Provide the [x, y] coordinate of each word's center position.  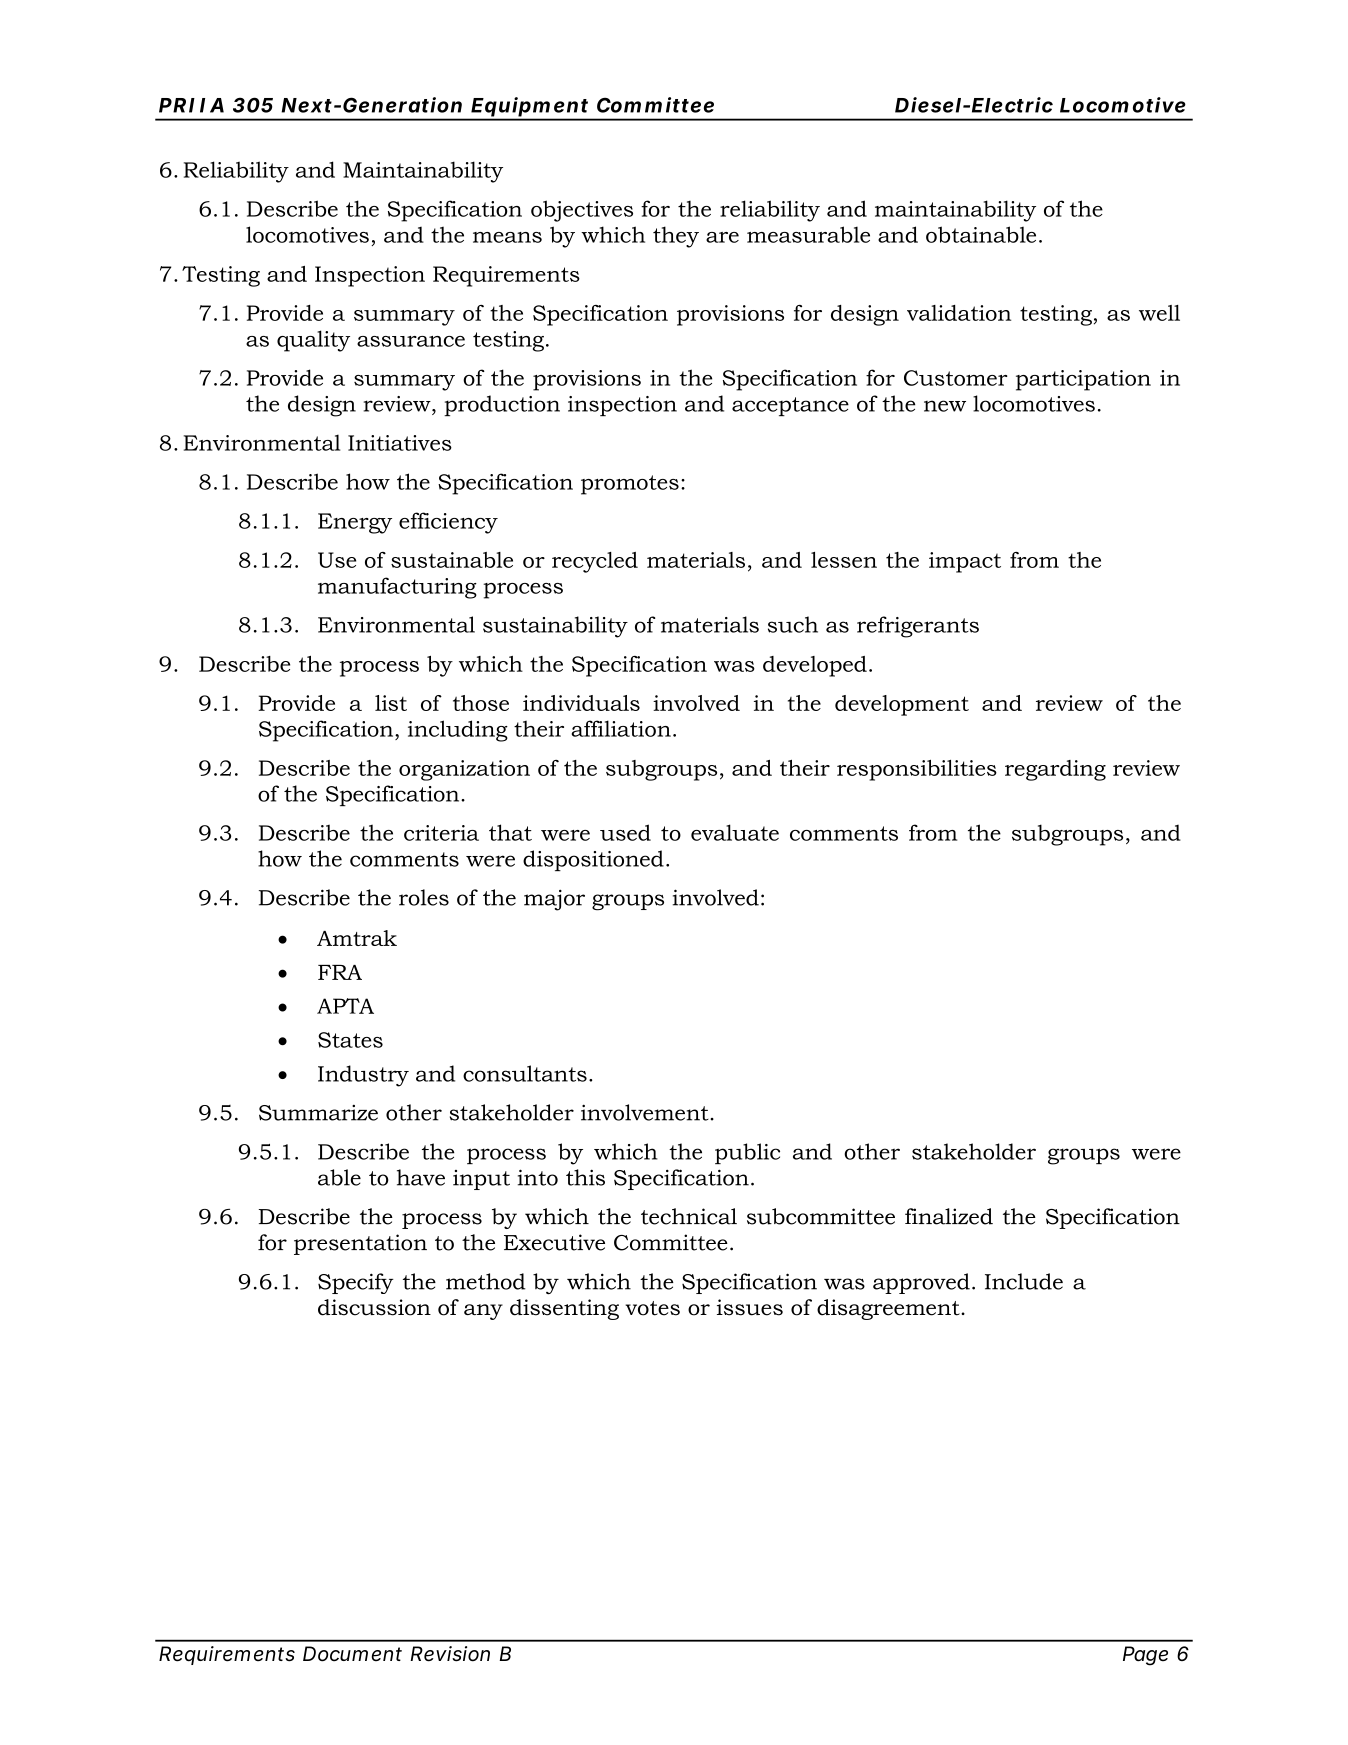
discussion [374, 1307]
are [722, 237]
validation [959, 313]
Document [352, 1654]
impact [965, 562]
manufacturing [397, 588]
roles [424, 897]
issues [750, 1307]
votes [652, 1308]
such [793, 624]
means [507, 237]
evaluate [735, 832]
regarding [1055, 770]
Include [1024, 1281]
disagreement [889, 1309]
